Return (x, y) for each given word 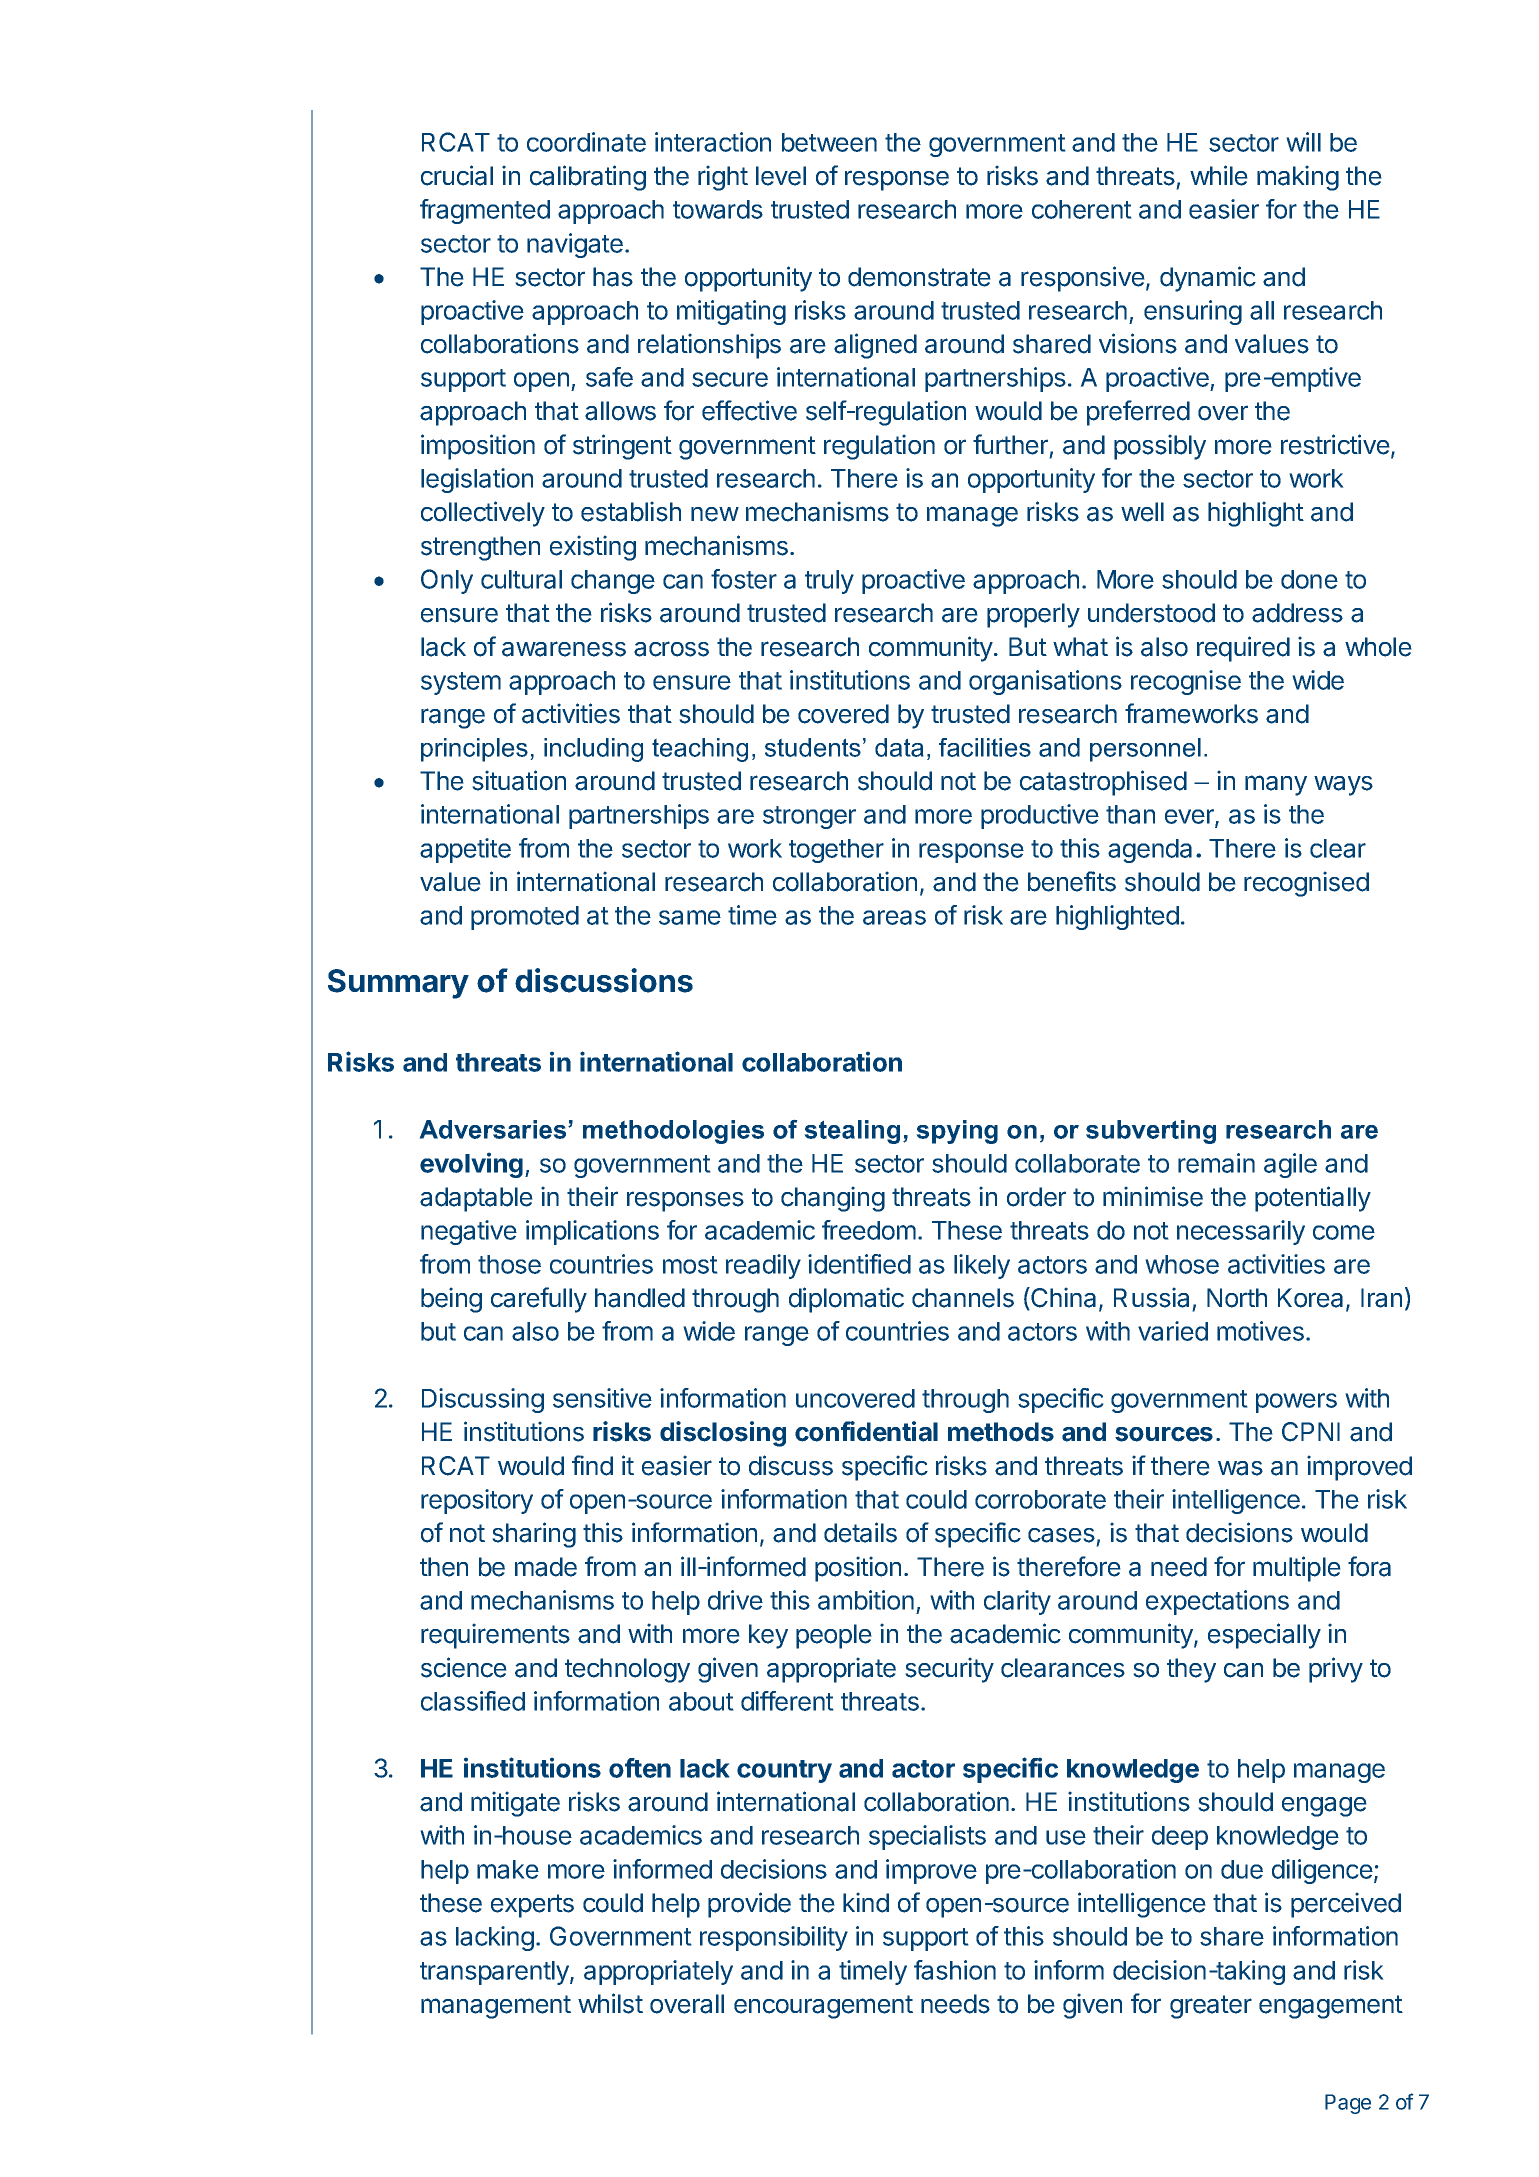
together (836, 851)
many (1276, 785)
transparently (495, 1973)
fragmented (485, 211)
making (1298, 178)
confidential (866, 1431)
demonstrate (919, 277)
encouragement (823, 2007)
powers (1296, 1403)
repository (477, 1501)
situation (519, 780)
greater (1211, 2007)
